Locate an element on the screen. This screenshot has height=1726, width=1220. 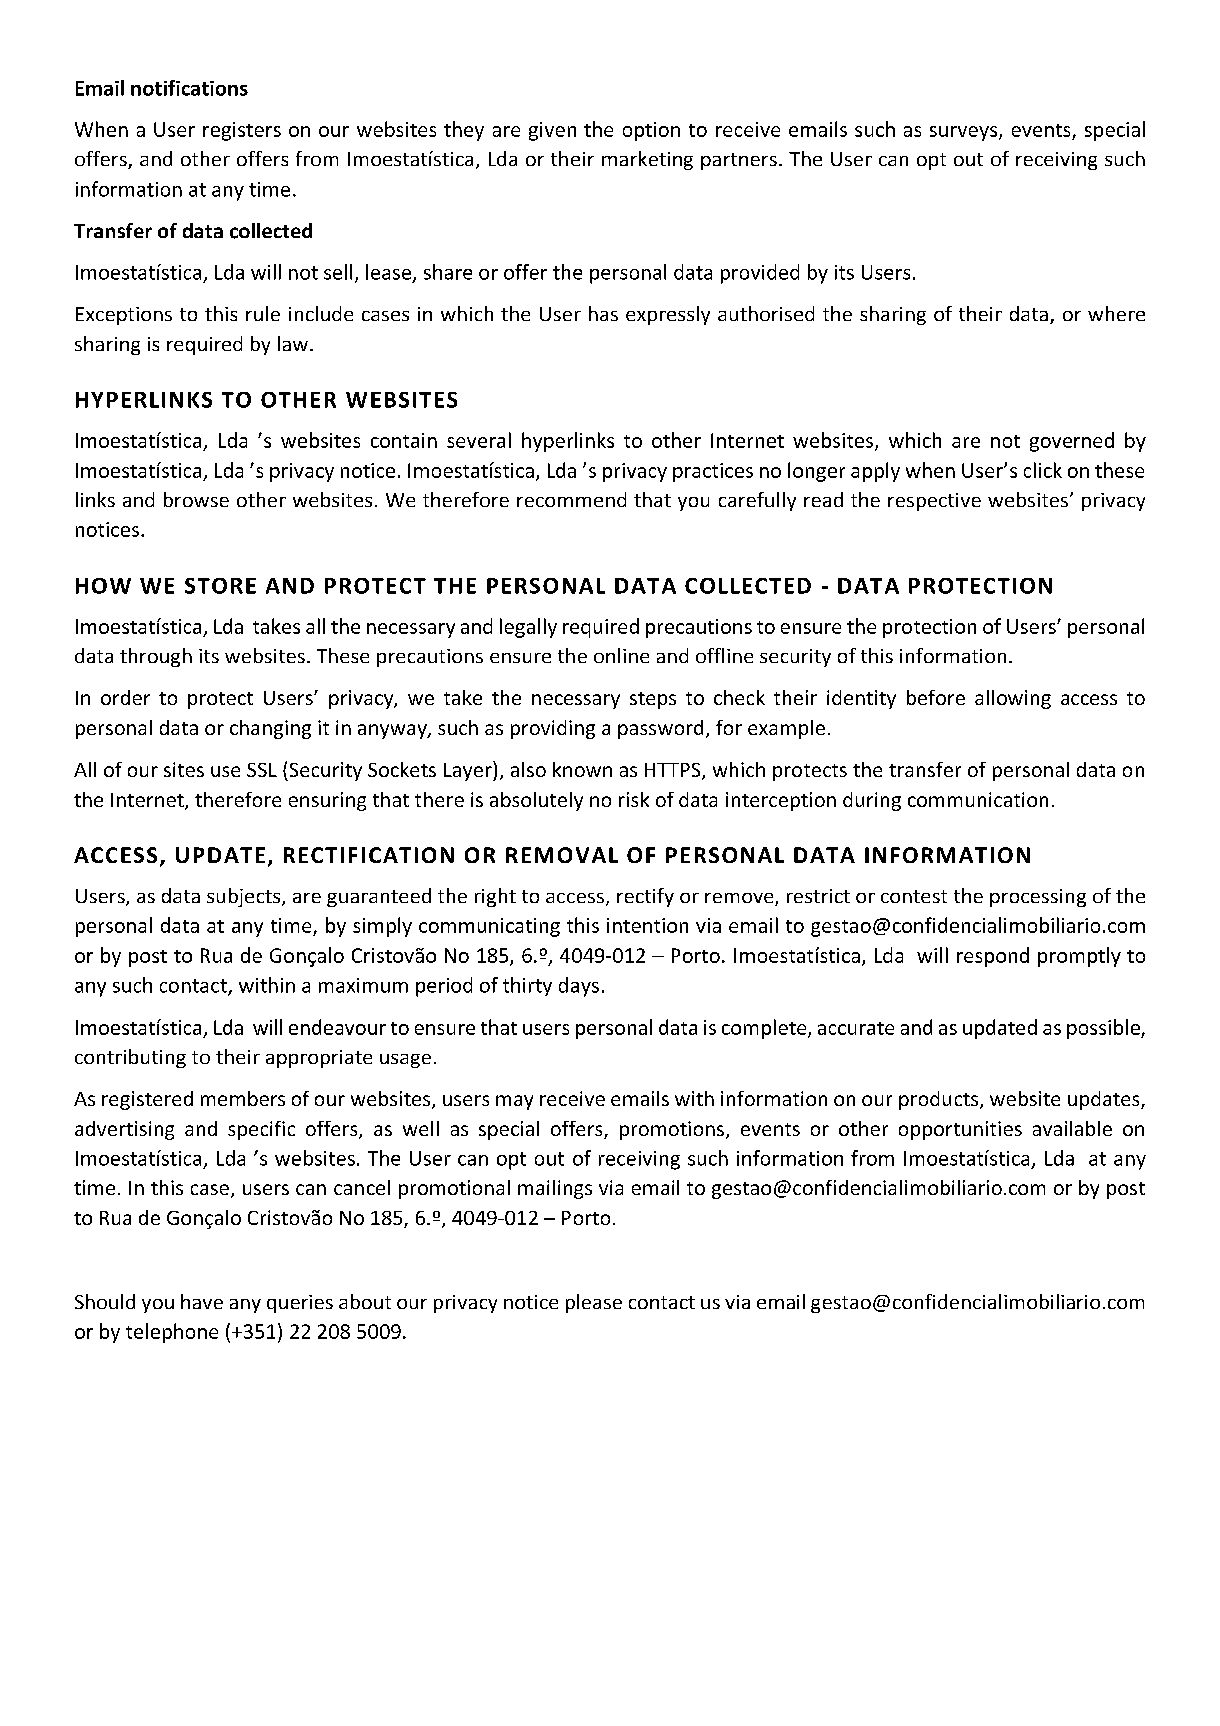
mailings is located at coordinates (555, 1189).
